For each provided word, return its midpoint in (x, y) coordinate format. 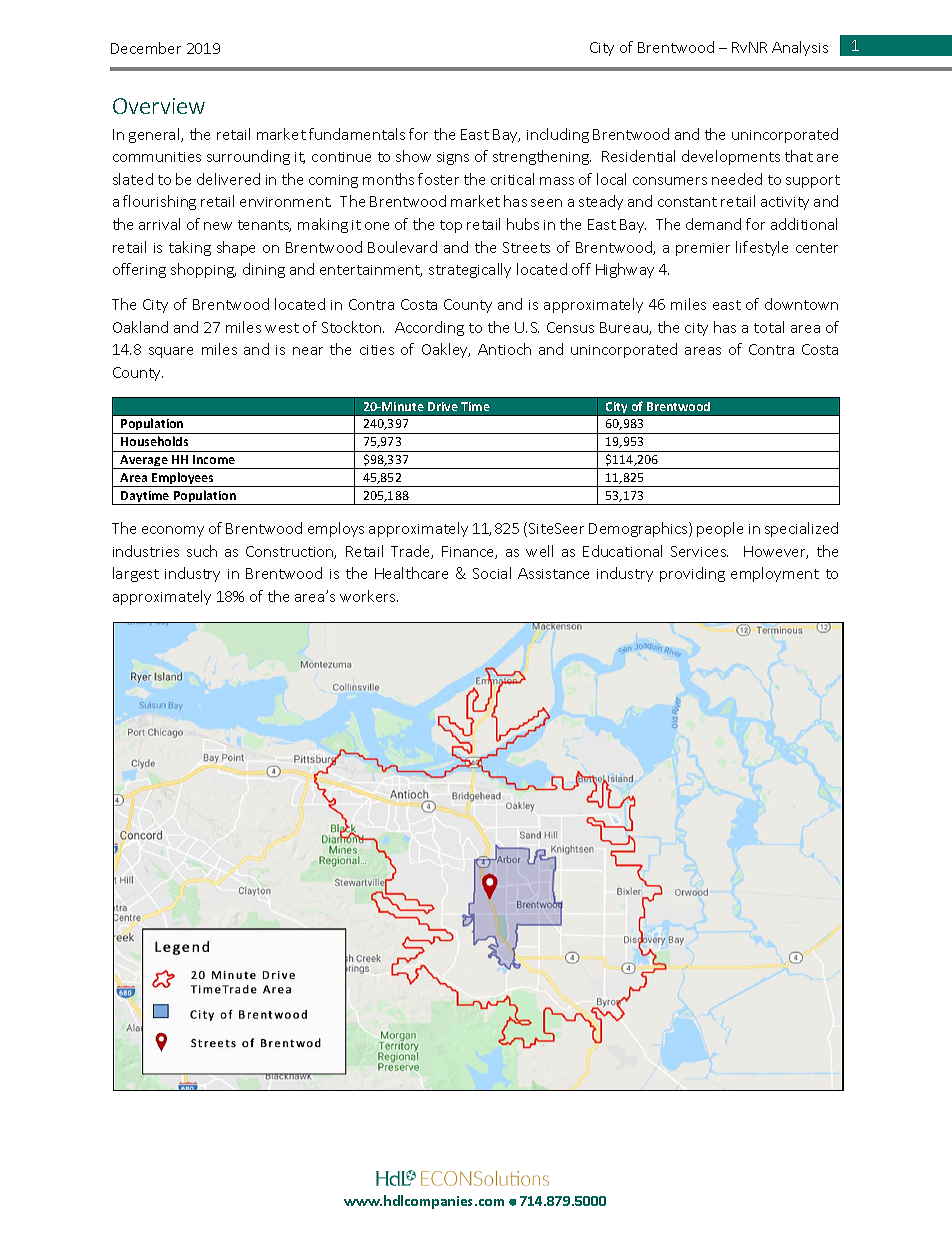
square (171, 352)
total (769, 327)
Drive (443, 406)
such (202, 551)
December (146, 48)
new (218, 226)
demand (713, 224)
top (451, 226)
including (558, 135)
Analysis (800, 48)
